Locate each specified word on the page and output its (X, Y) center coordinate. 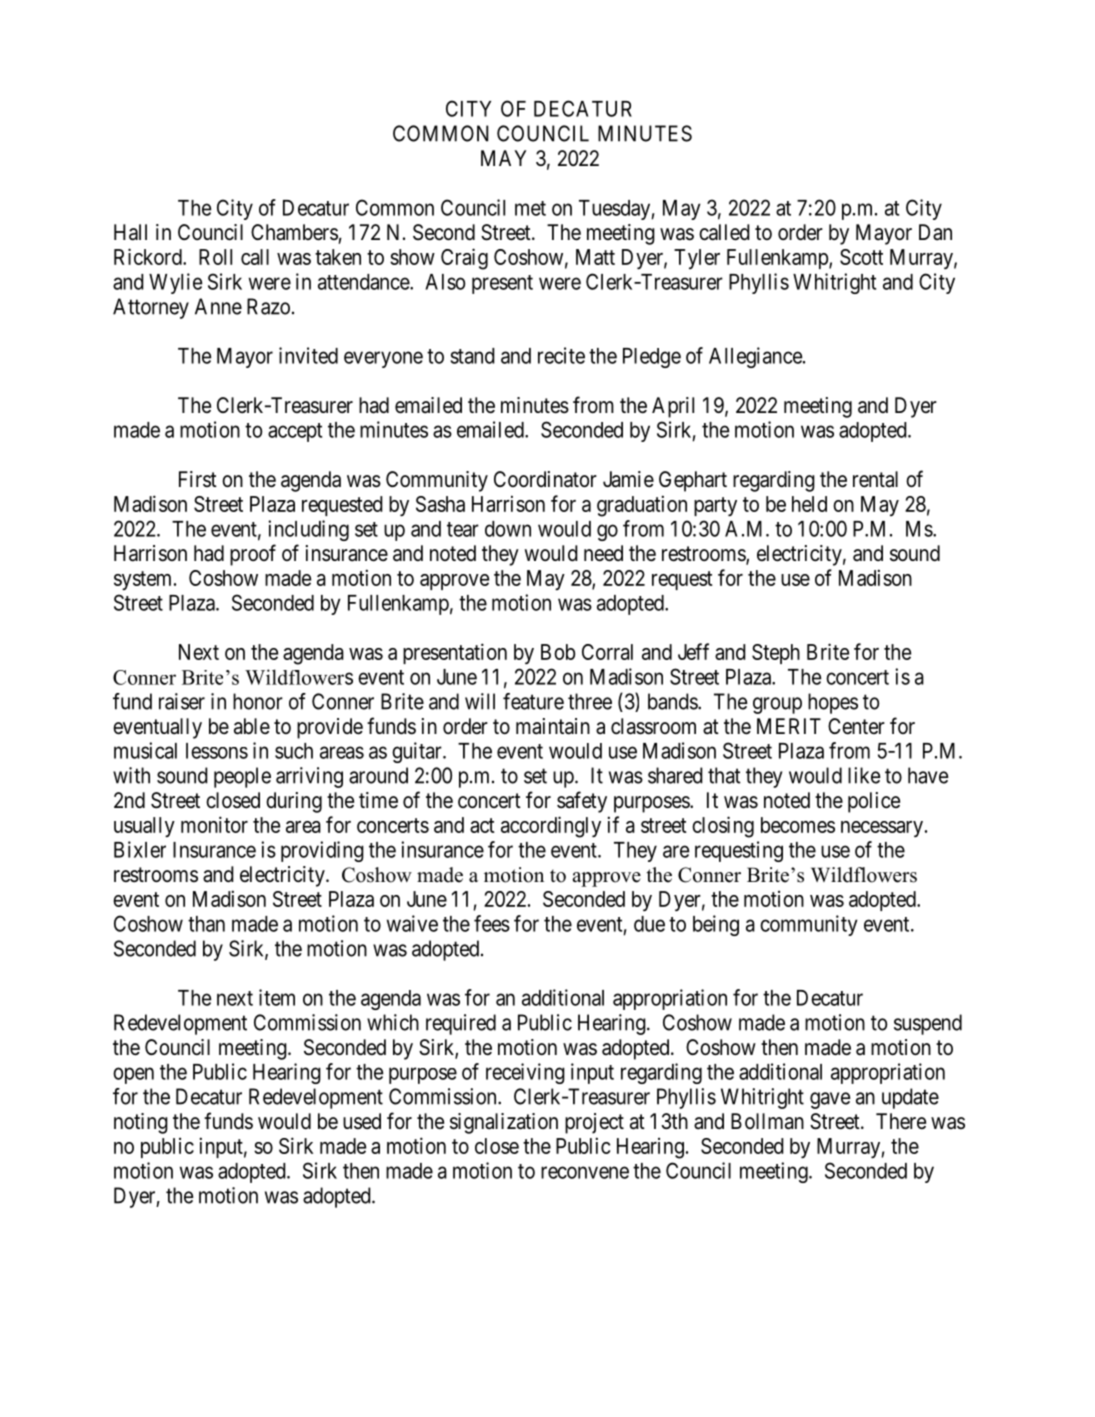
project (594, 1123)
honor (258, 701)
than (206, 924)
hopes (833, 703)
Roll (215, 257)
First (198, 479)
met (530, 208)
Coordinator (545, 479)
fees (492, 923)
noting (141, 1123)
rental (875, 479)
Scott (861, 257)
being (716, 925)
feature (533, 701)
